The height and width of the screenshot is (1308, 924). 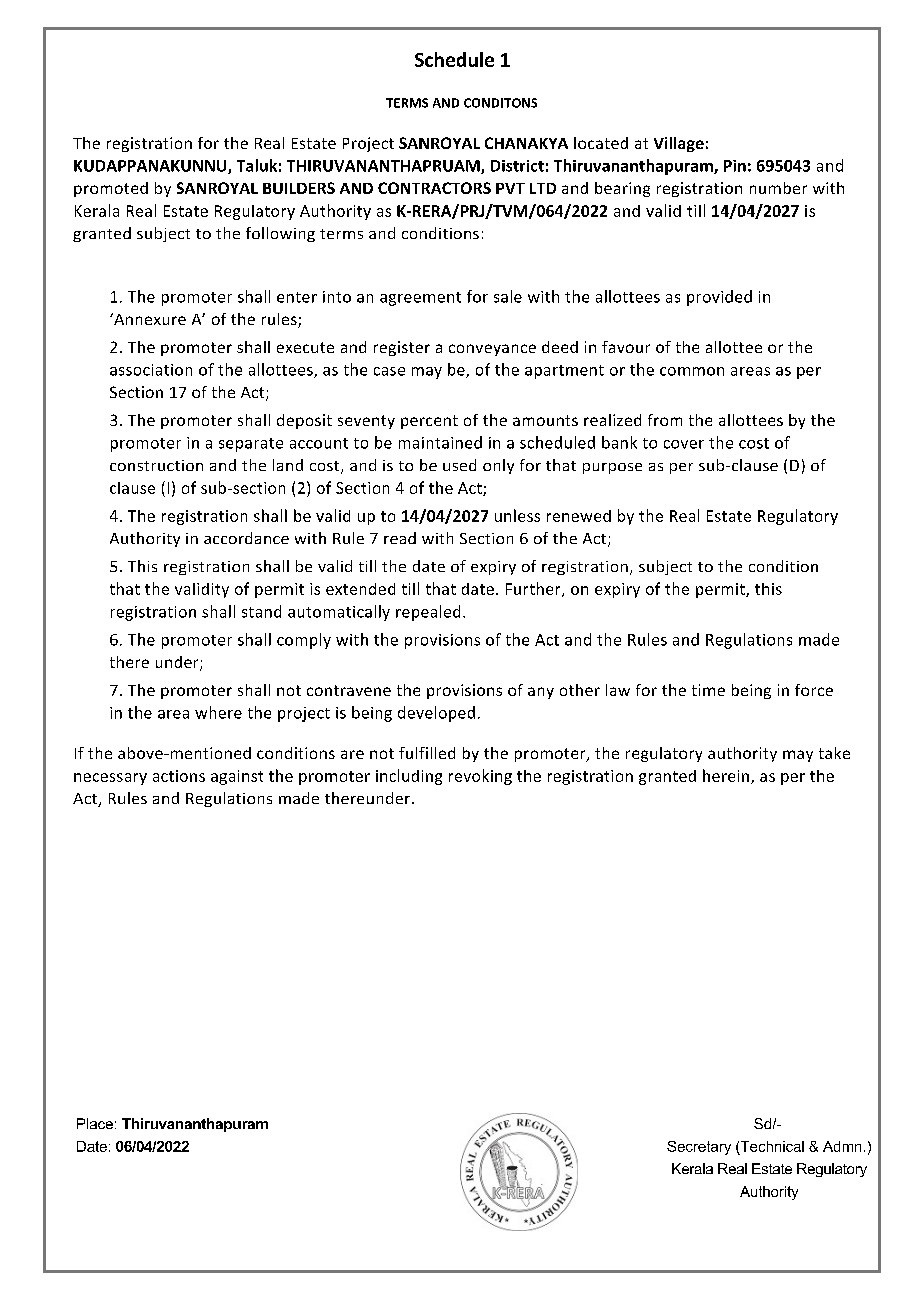 What do you see at coordinates (735, 166) in the screenshot?
I see `Pin` at bounding box center [735, 166].
